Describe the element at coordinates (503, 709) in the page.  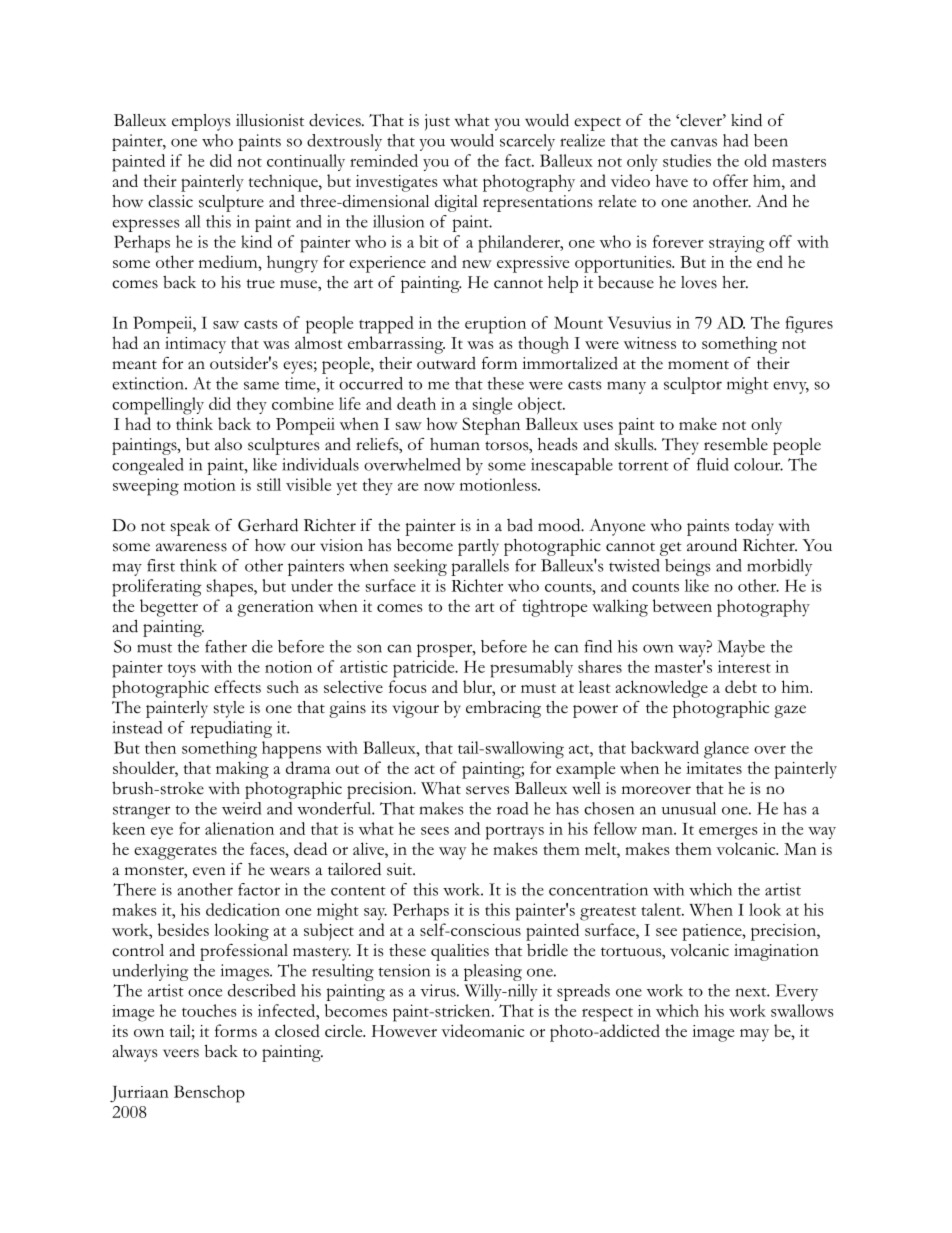
I see `embracing` at that location.
